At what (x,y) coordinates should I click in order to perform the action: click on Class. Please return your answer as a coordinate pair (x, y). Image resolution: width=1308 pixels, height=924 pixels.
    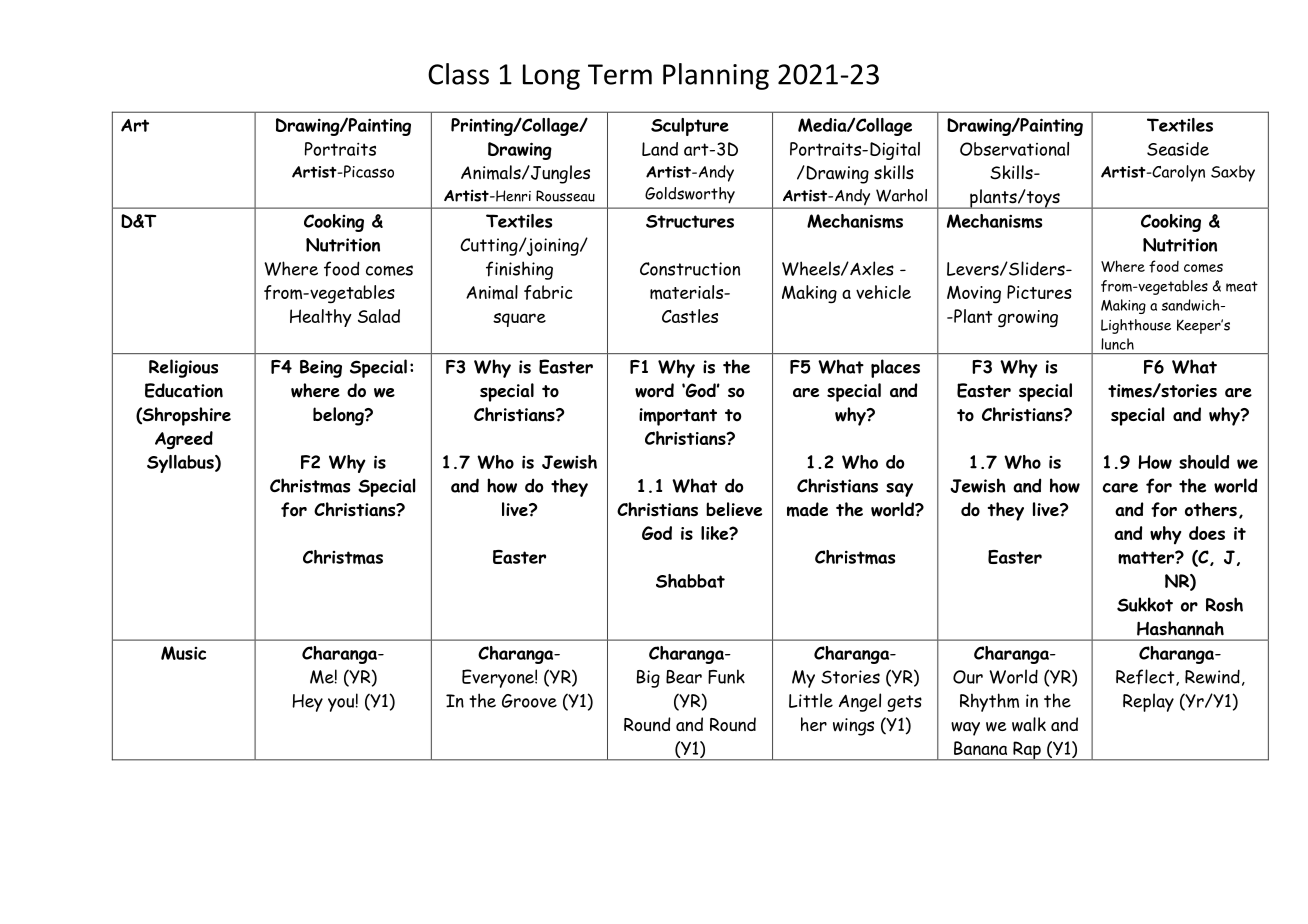
    Looking at the image, I should click on (458, 74).
